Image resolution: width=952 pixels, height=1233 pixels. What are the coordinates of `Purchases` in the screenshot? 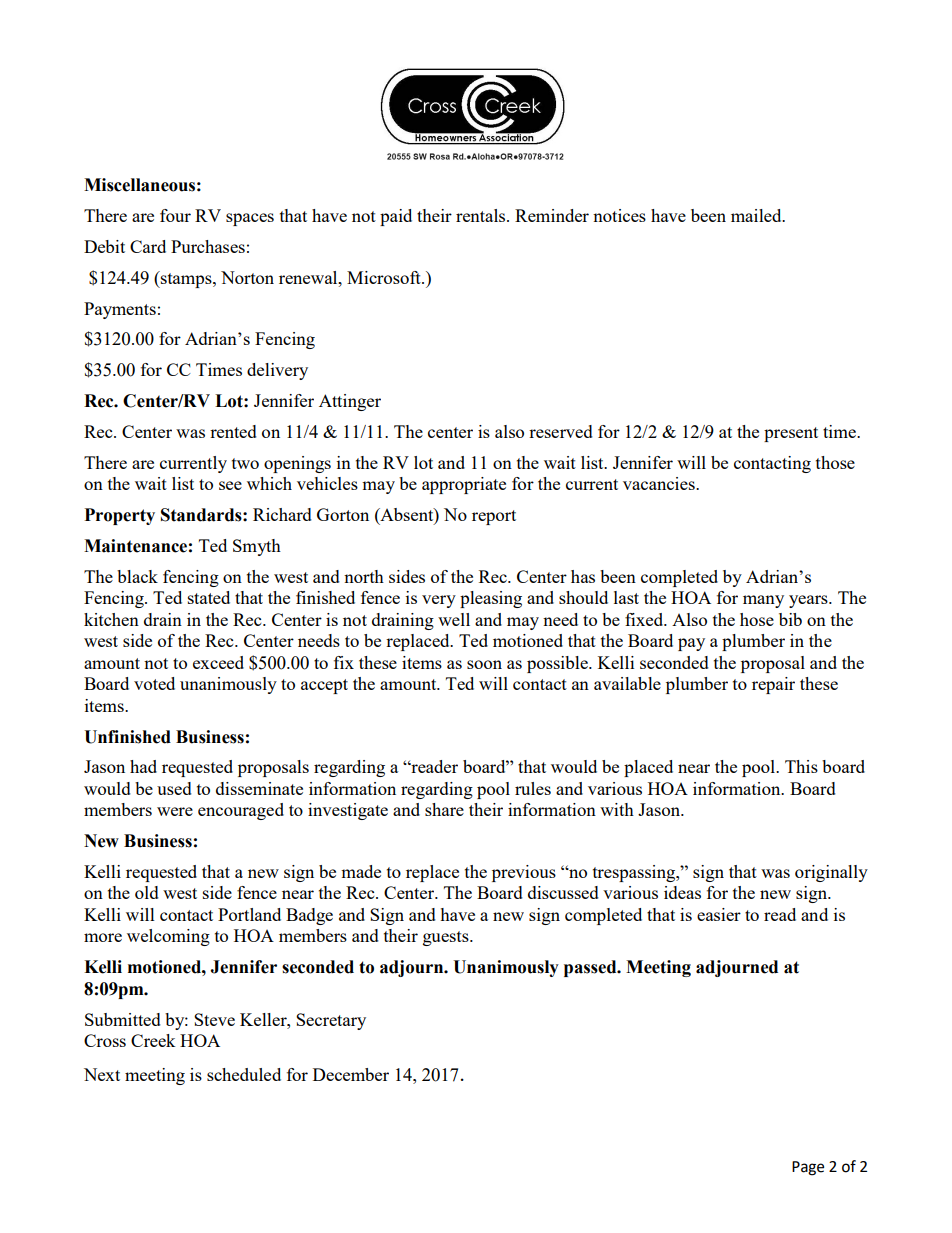 It's located at (208, 246).
